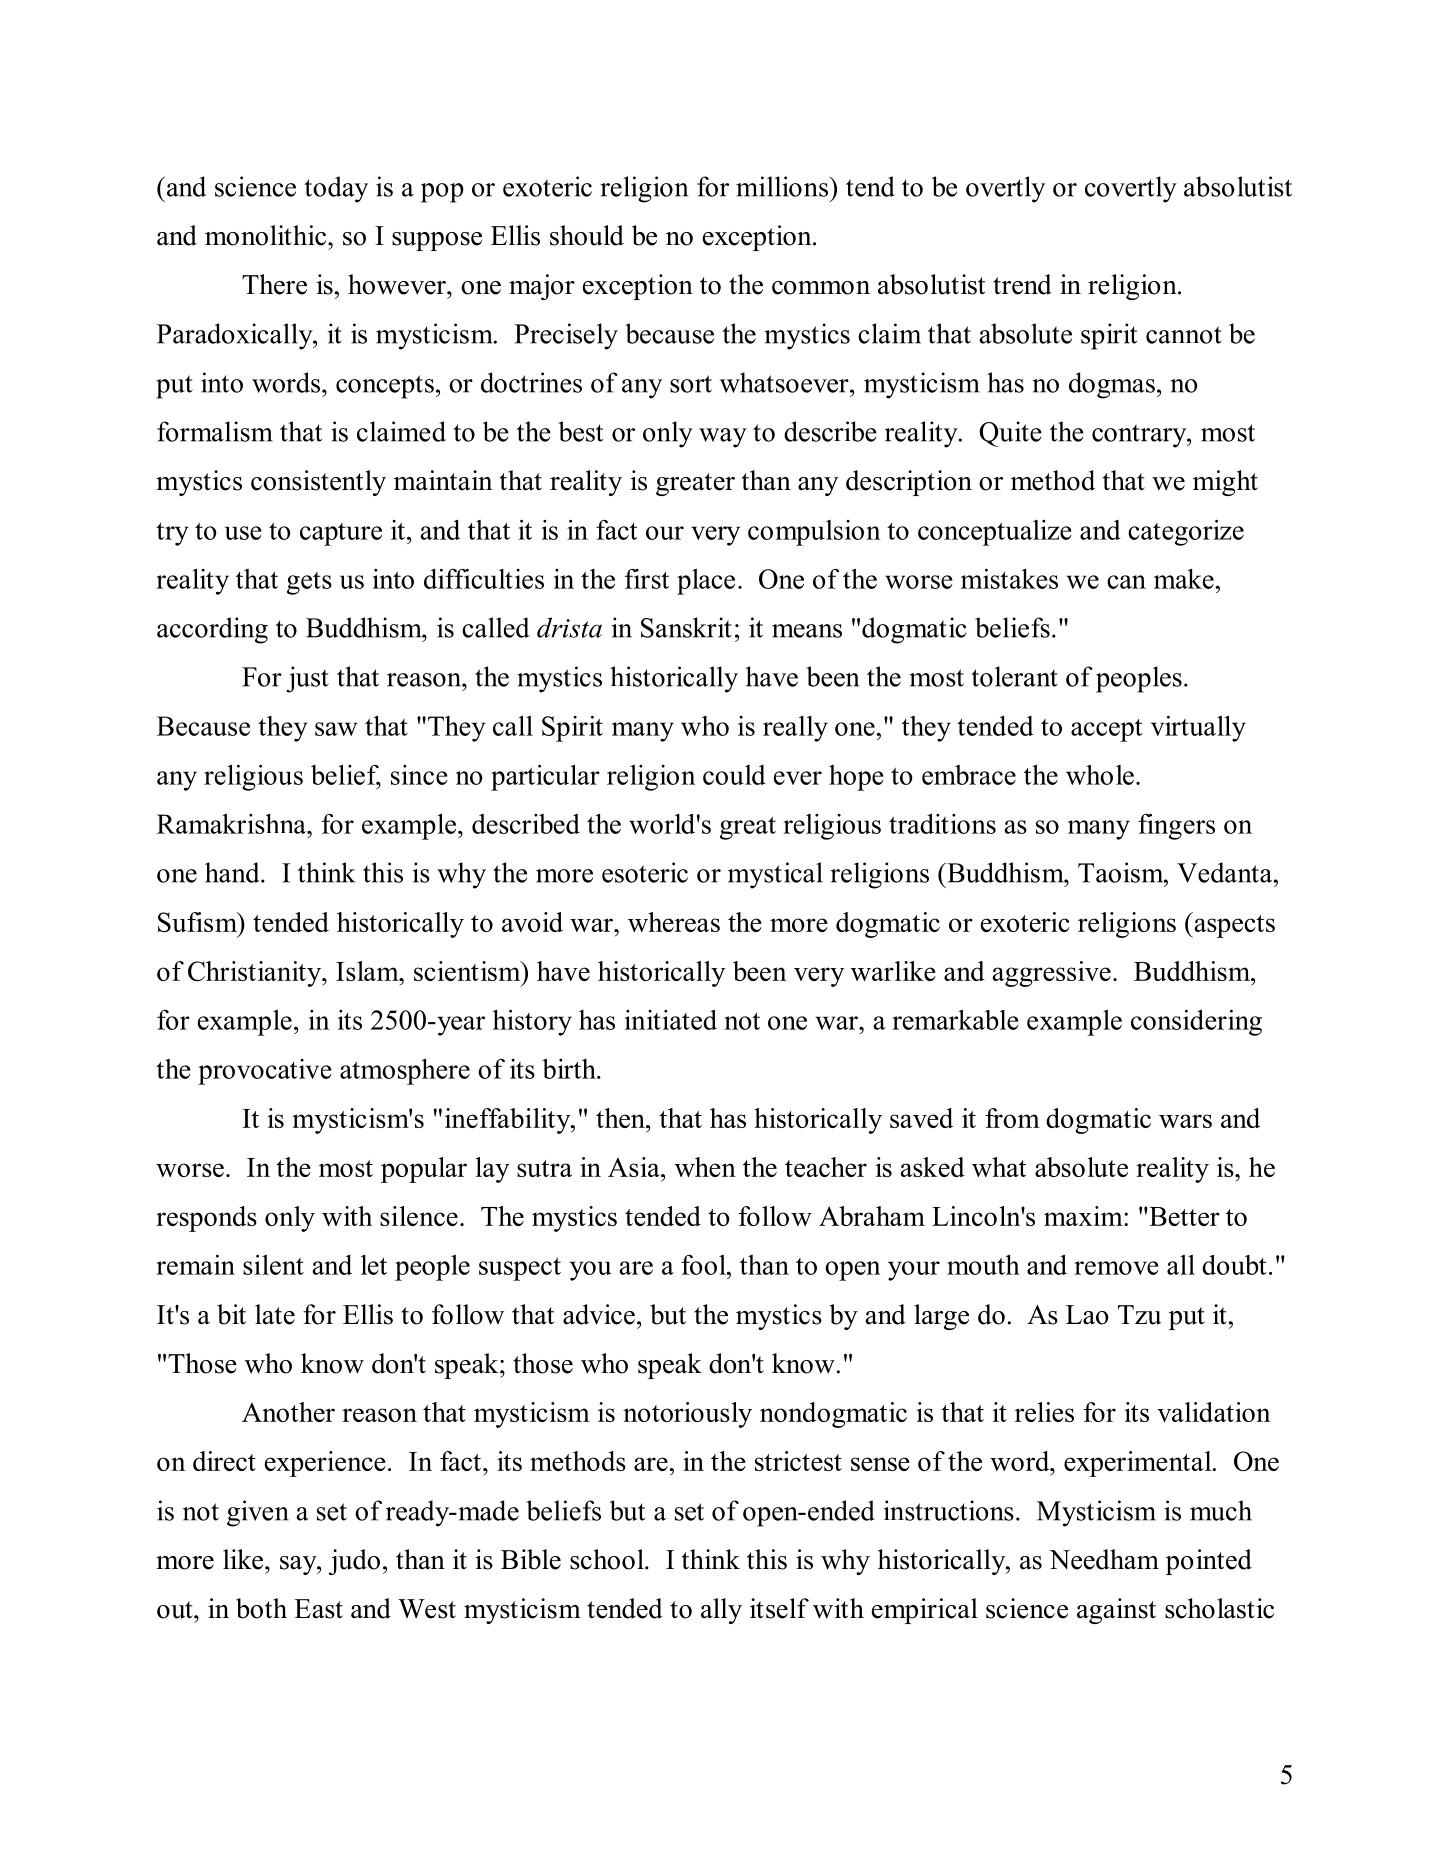 Image resolution: width=1450 pixels, height=1876 pixels. I want to click on judo, so click(354, 1562).
